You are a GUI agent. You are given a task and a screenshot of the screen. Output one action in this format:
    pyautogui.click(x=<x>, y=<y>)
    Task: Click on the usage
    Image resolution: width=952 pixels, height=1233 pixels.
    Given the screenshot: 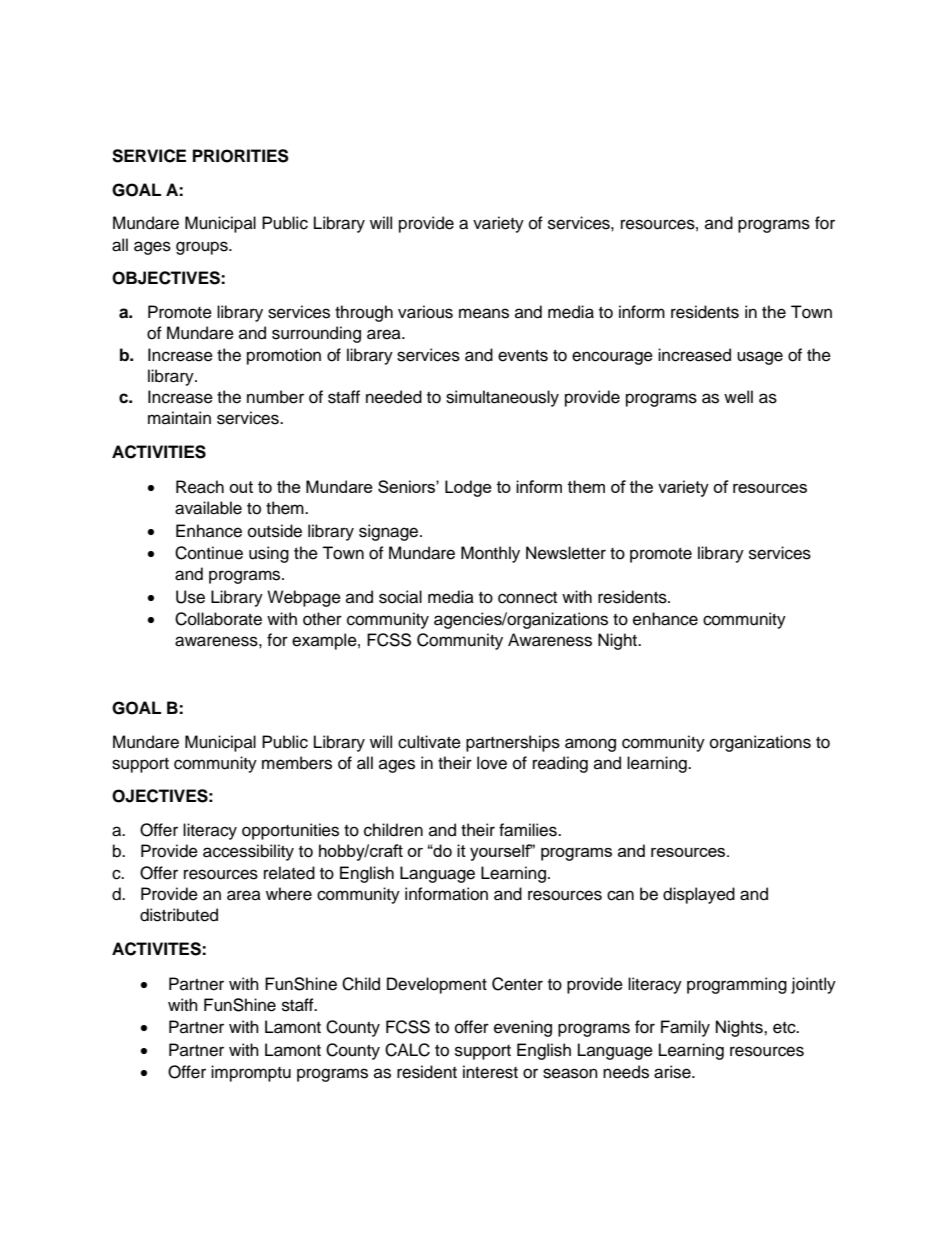 What is the action you would take?
    pyautogui.click(x=760, y=358)
